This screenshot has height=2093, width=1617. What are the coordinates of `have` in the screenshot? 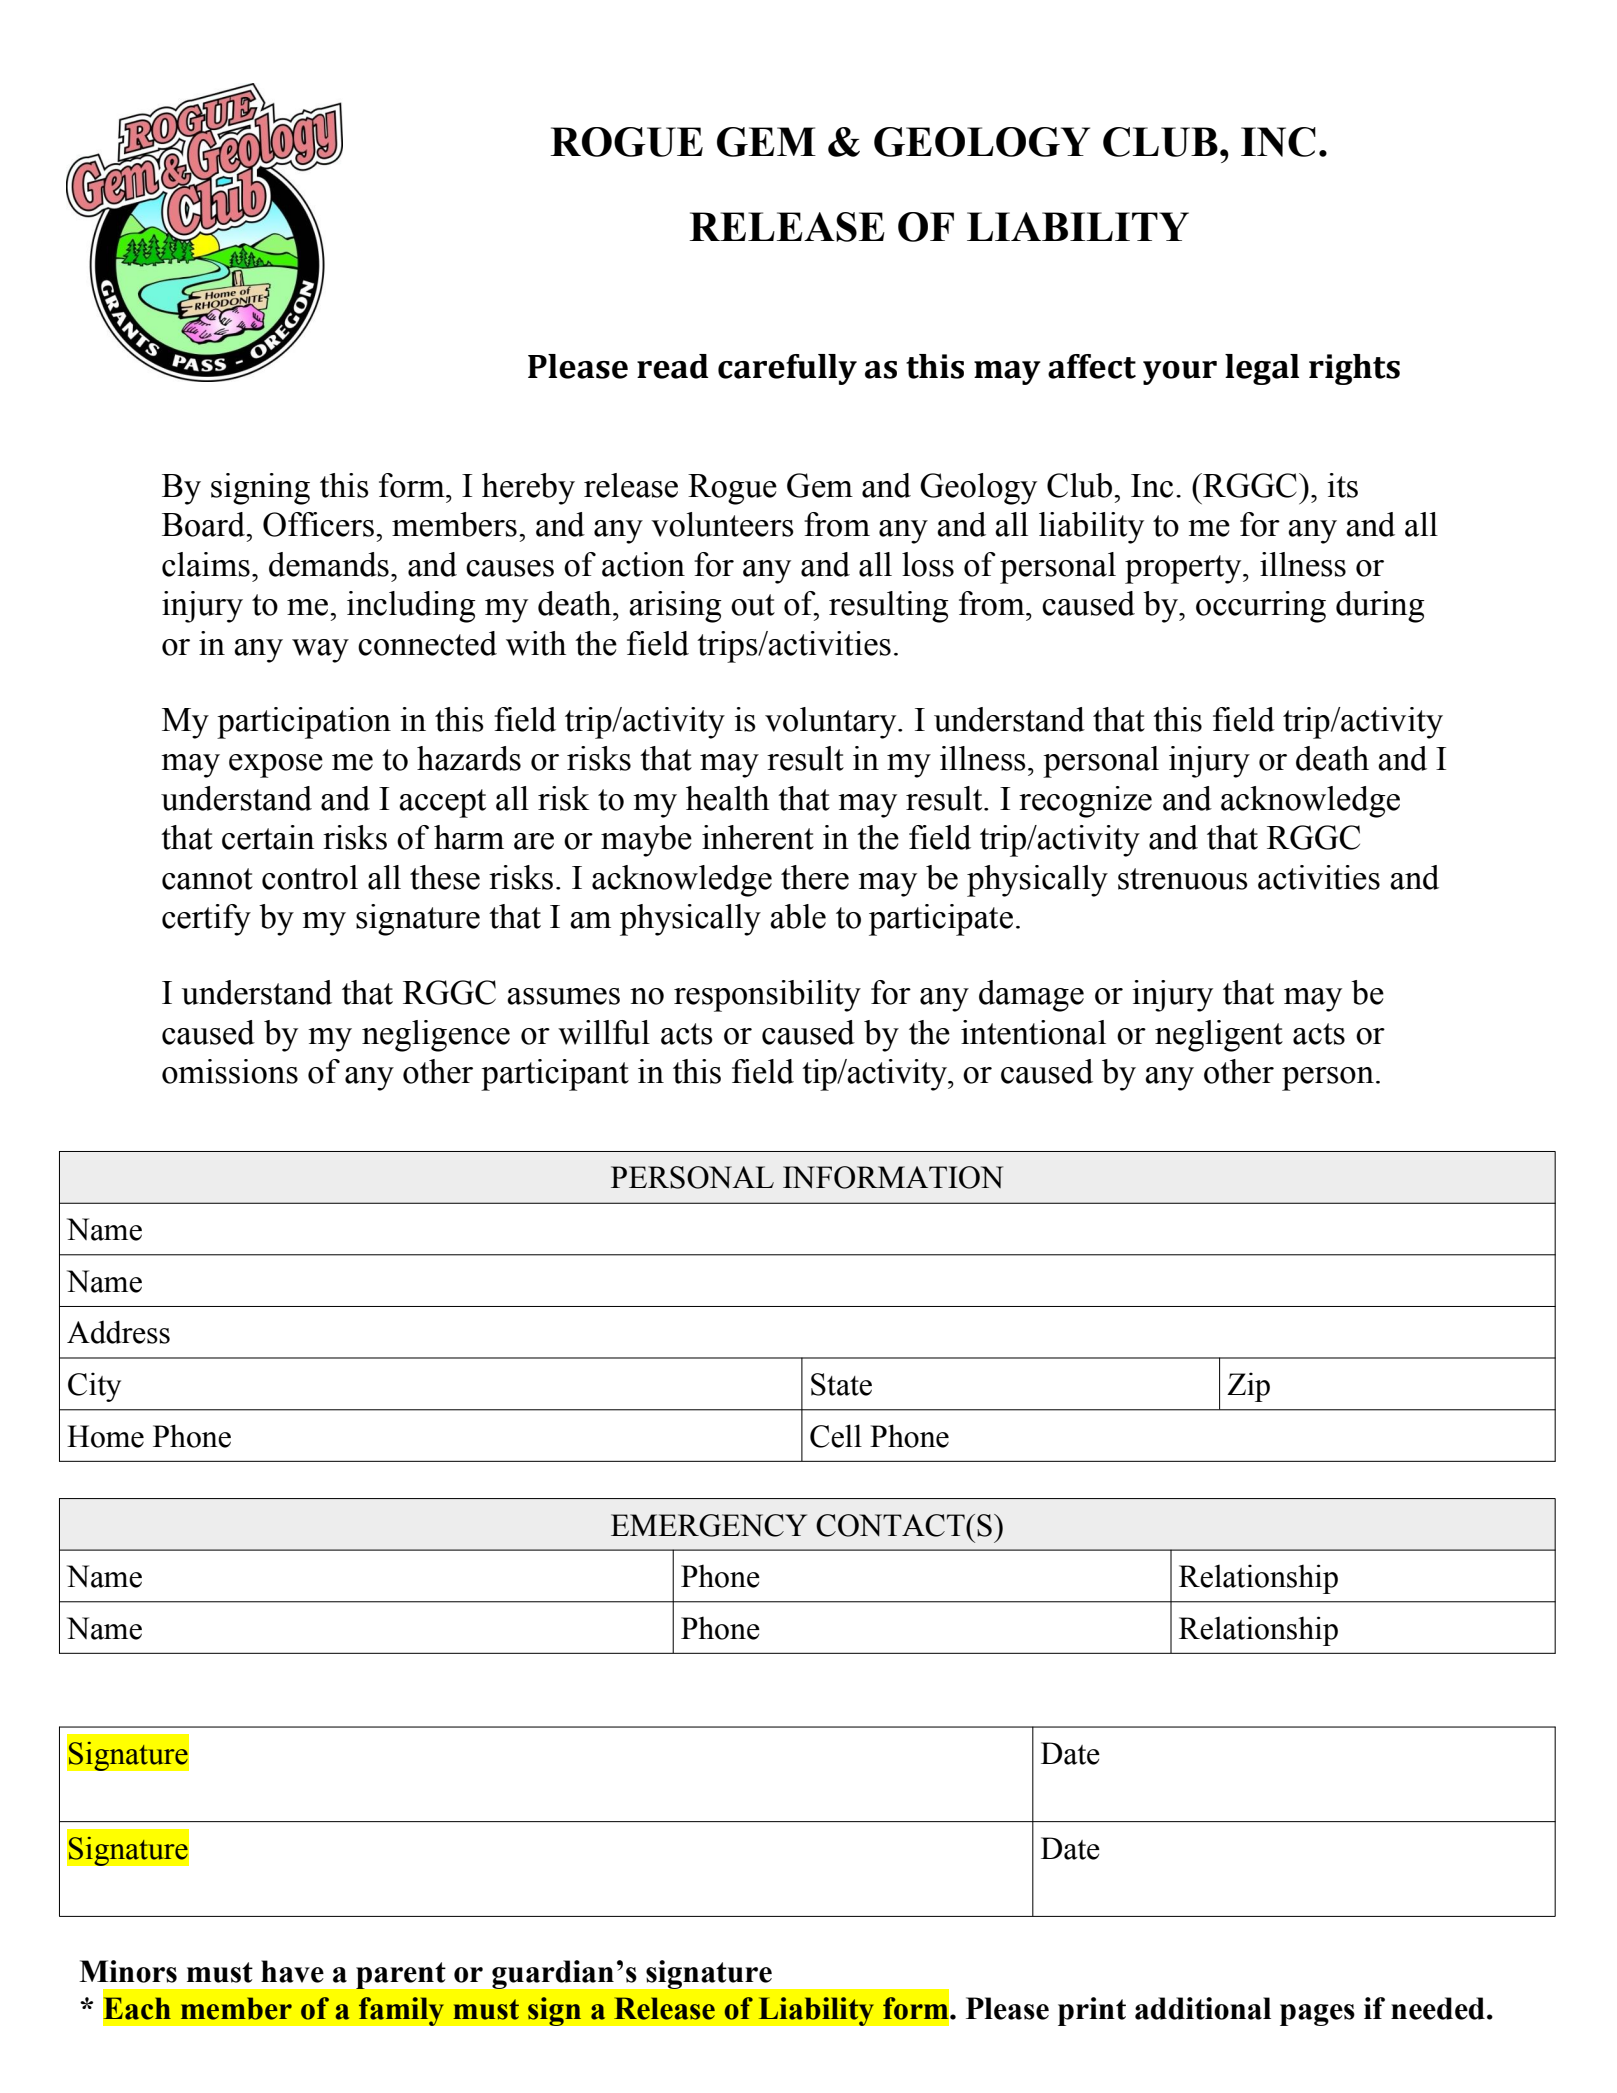 It's located at (292, 1971).
